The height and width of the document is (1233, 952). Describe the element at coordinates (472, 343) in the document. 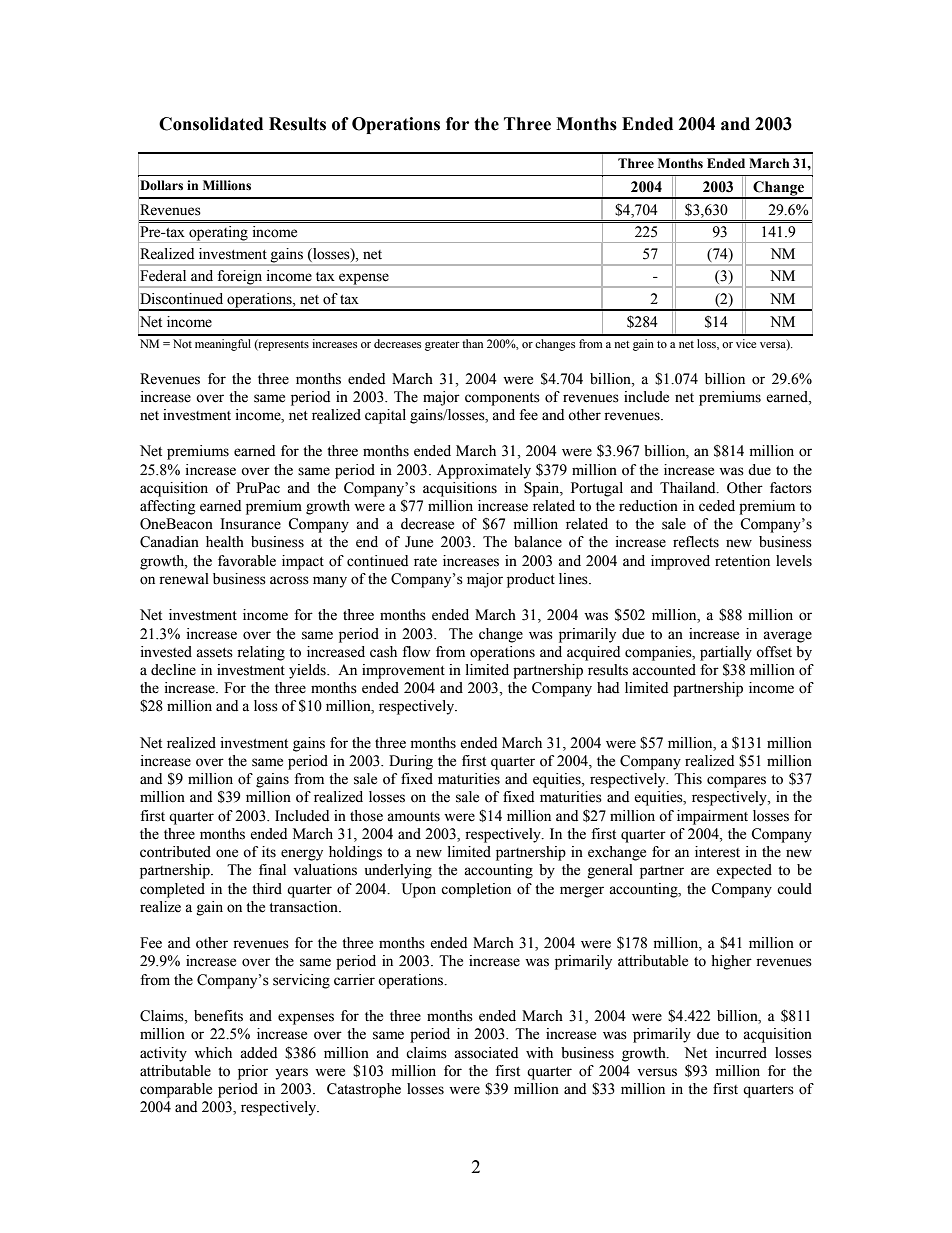

I see `than` at that location.
